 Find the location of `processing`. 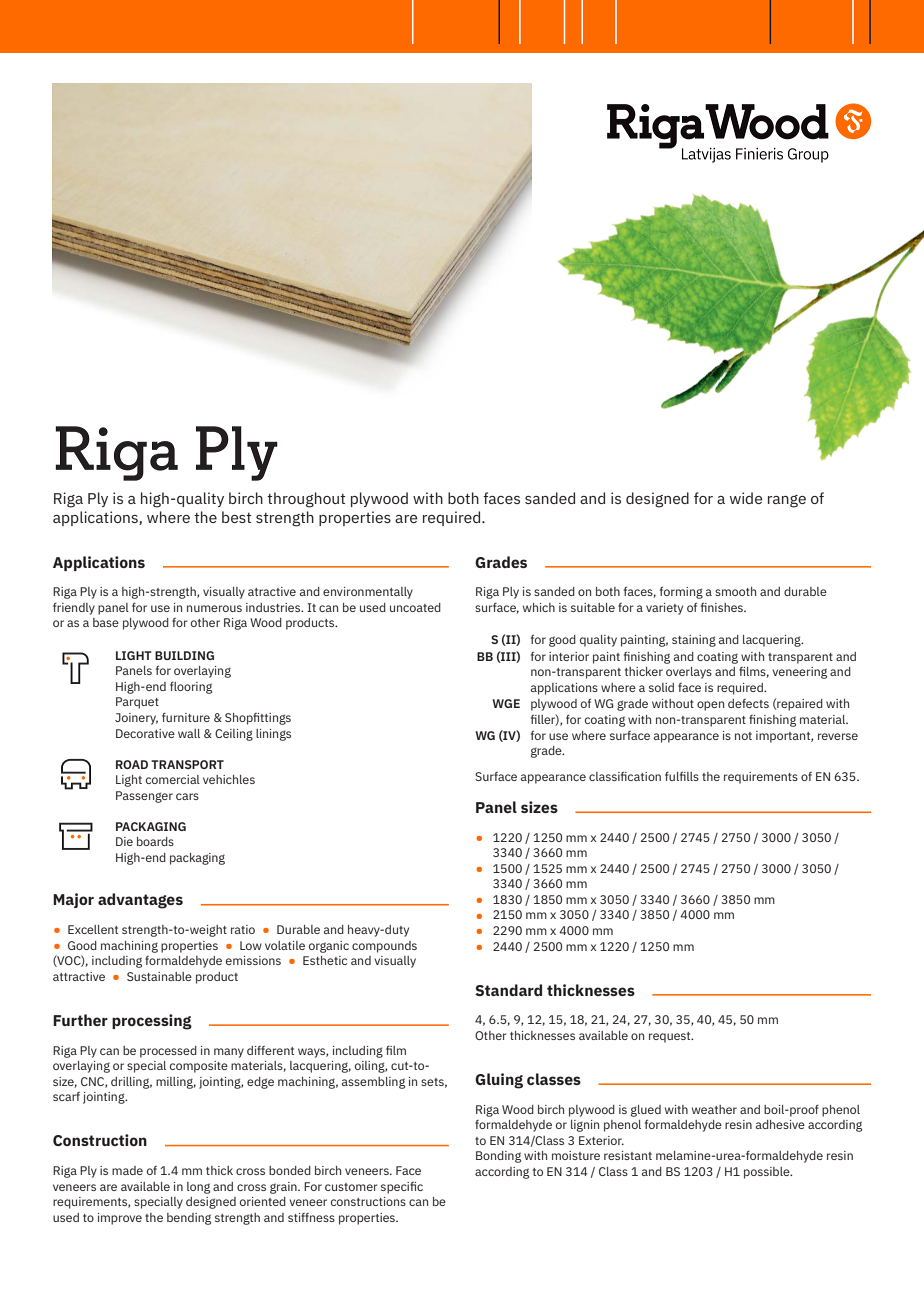

processing is located at coordinates (152, 1022).
